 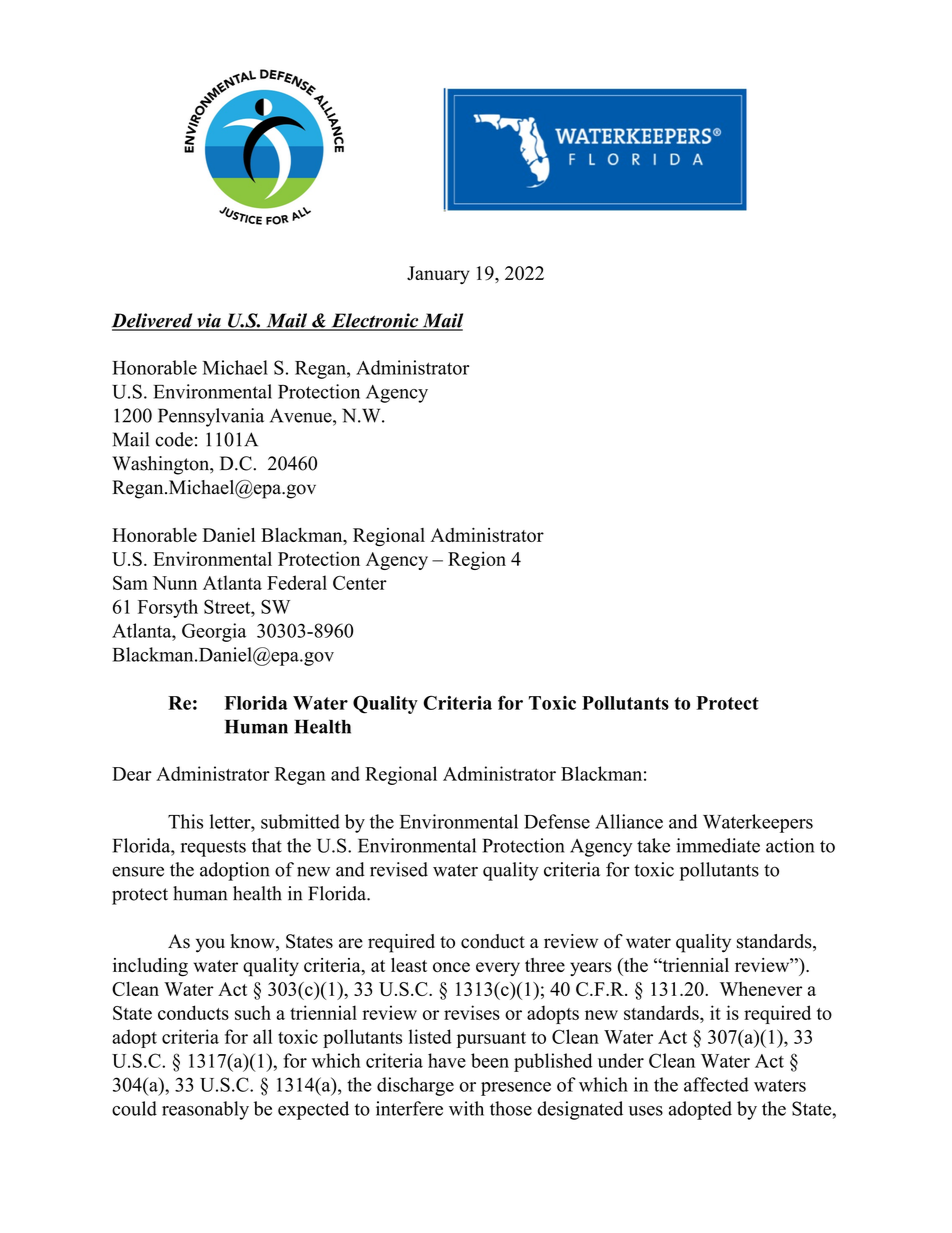 I want to click on Nunn, so click(x=174, y=583).
